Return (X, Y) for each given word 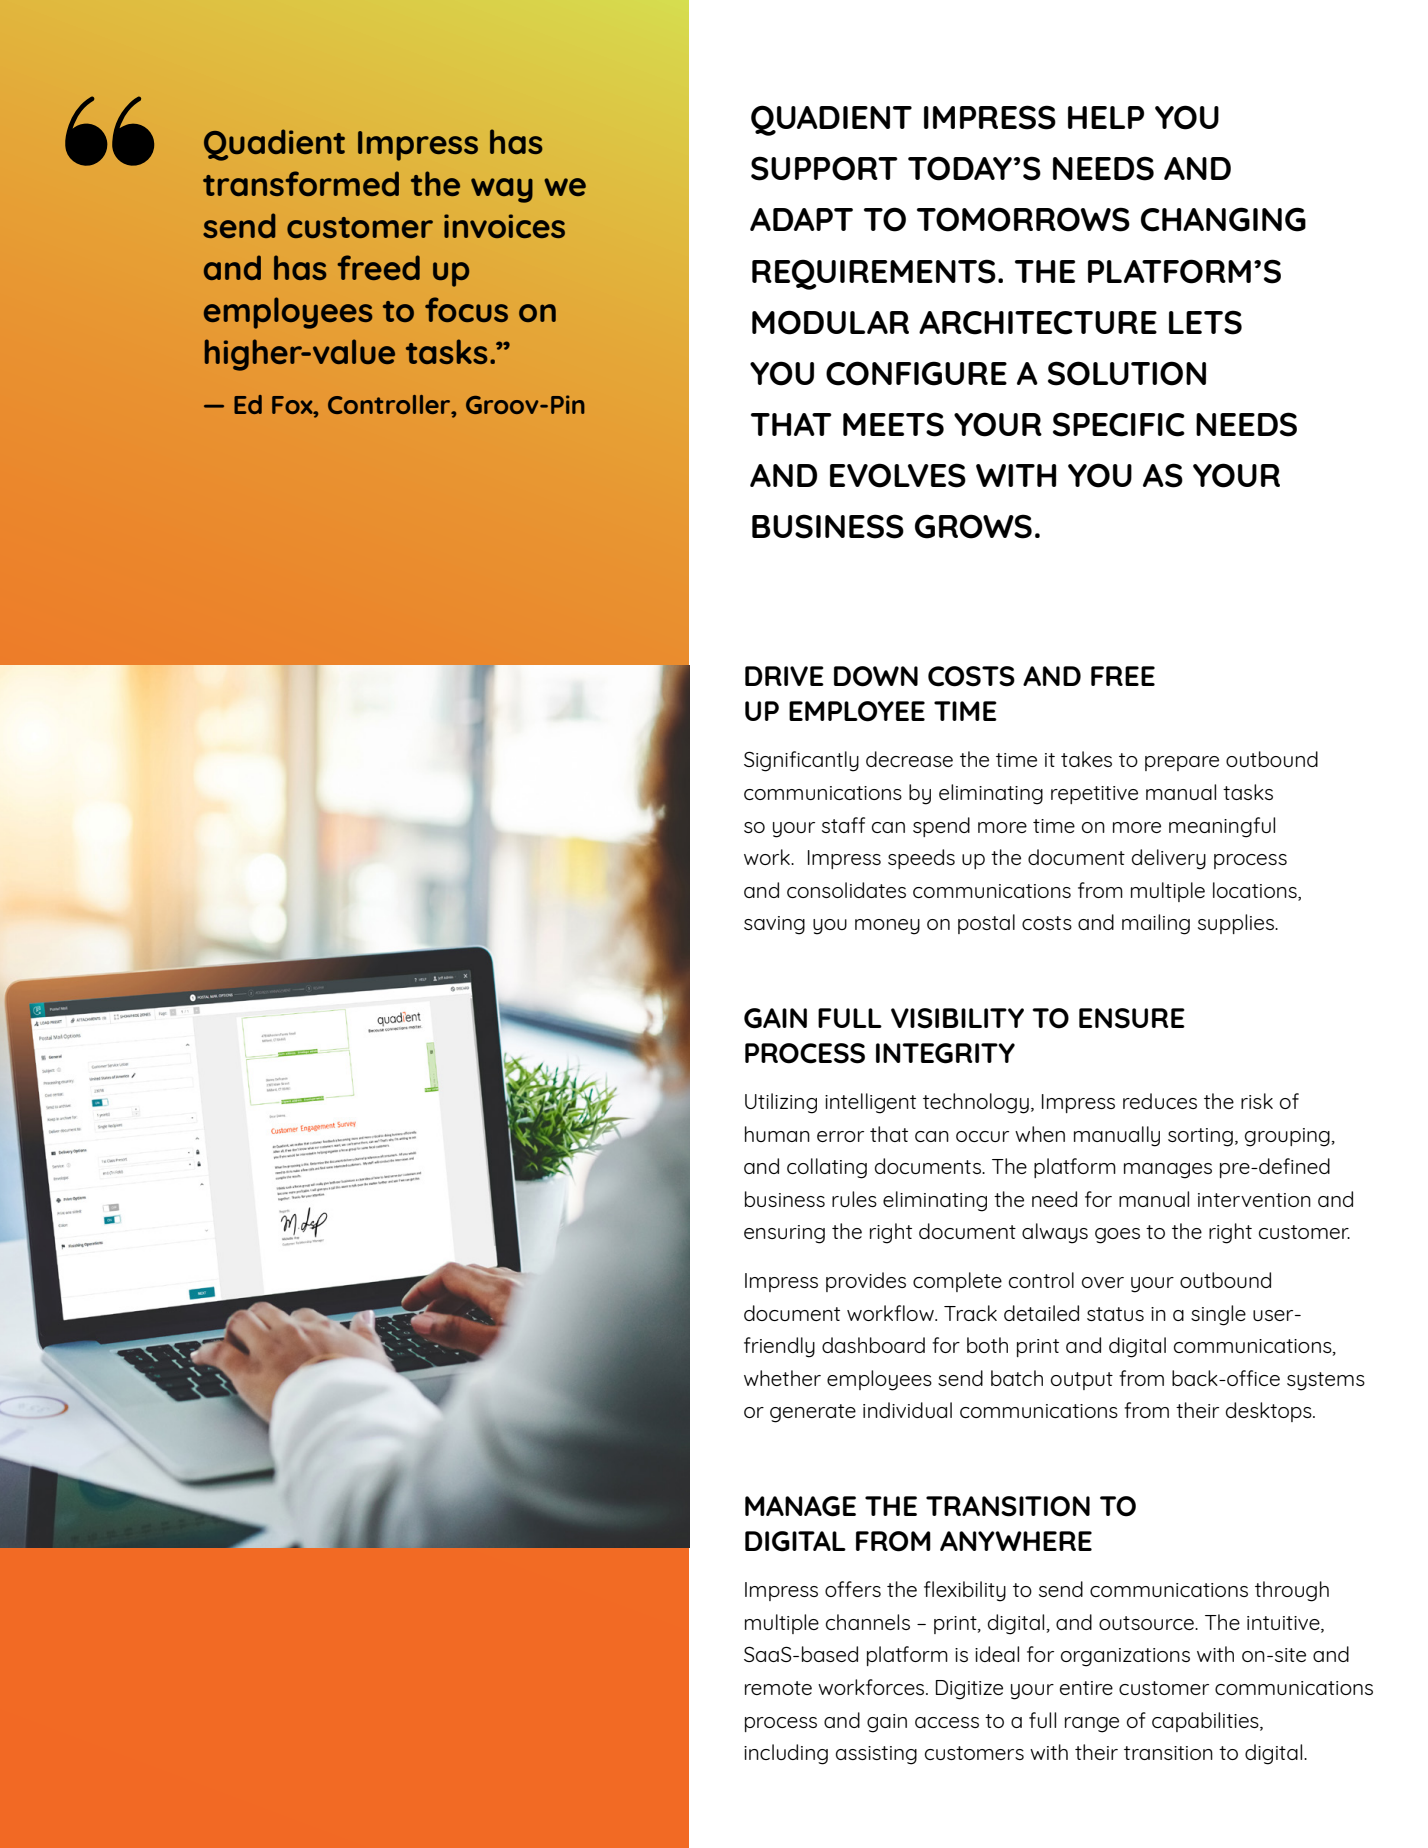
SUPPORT (824, 168)
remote (778, 1688)
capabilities (1206, 1722)
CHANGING (1223, 219)
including (786, 1754)
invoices (504, 226)
